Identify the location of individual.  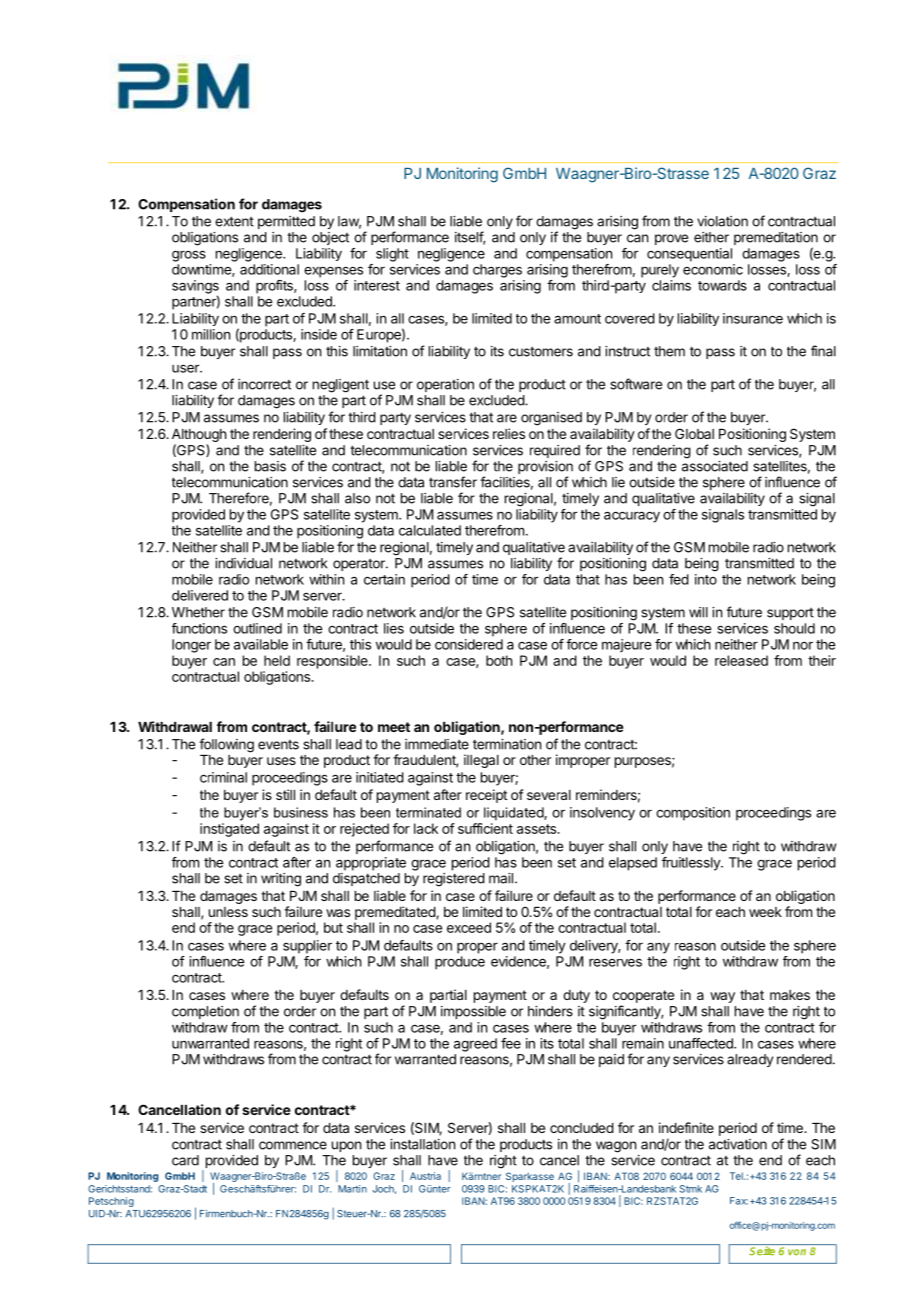
(243, 563).
